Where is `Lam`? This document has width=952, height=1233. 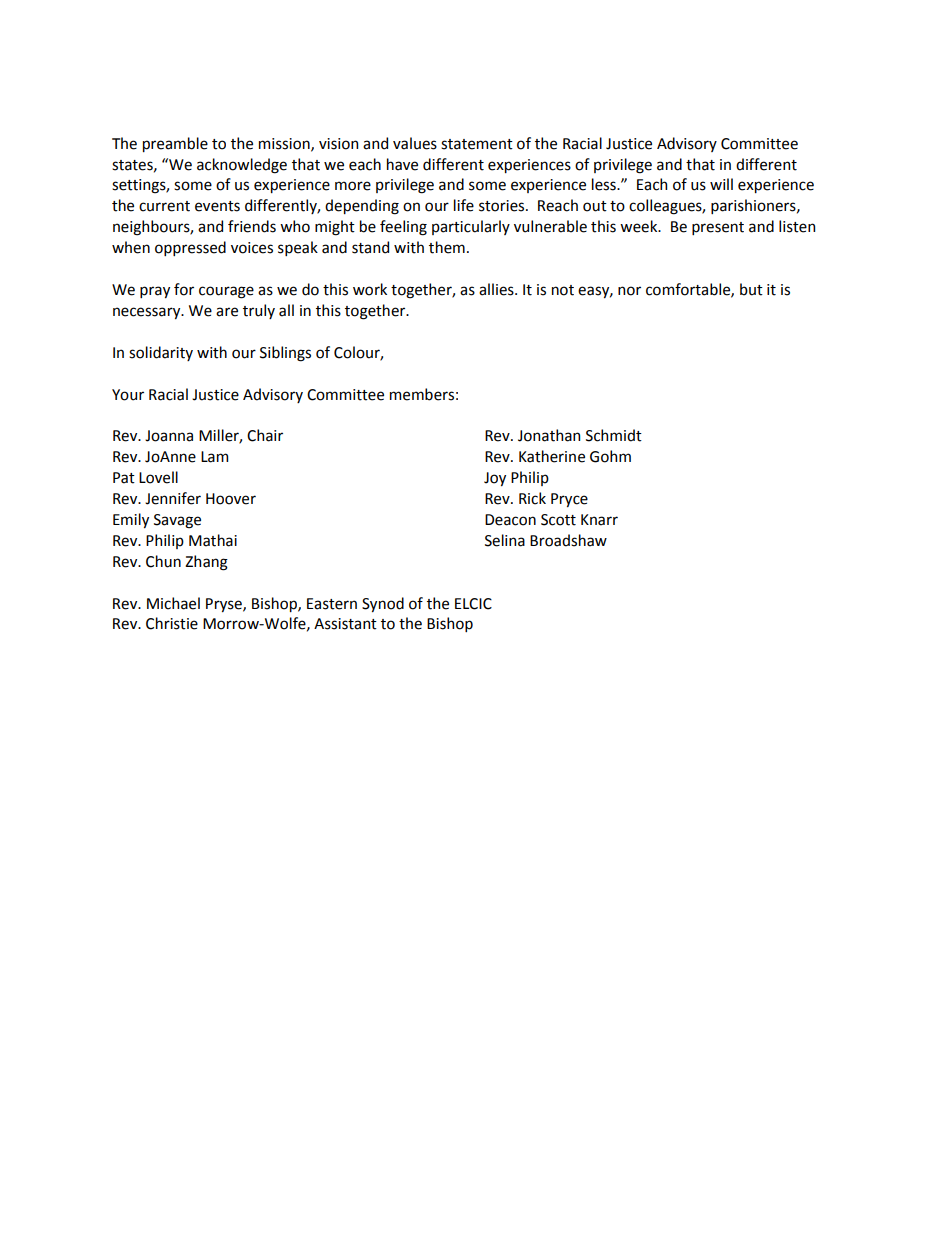 Lam is located at coordinates (214, 457).
